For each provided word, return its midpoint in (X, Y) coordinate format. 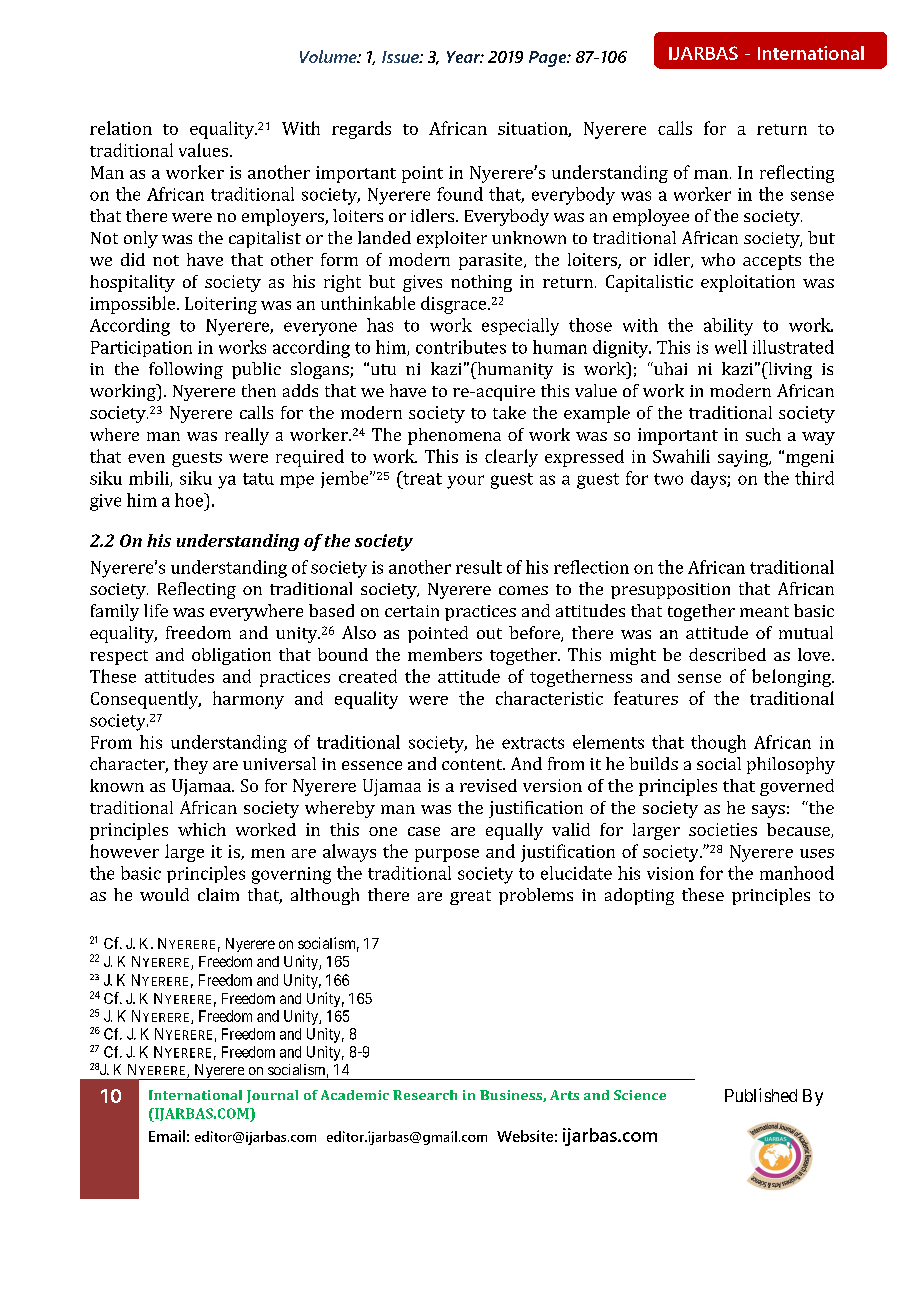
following (186, 370)
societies (723, 829)
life (156, 610)
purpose (447, 855)
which (202, 829)
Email (167, 1136)
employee (651, 217)
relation (121, 128)
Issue (401, 57)
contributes (461, 347)
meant (764, 611)
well (731, 347)
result (479, 567)
